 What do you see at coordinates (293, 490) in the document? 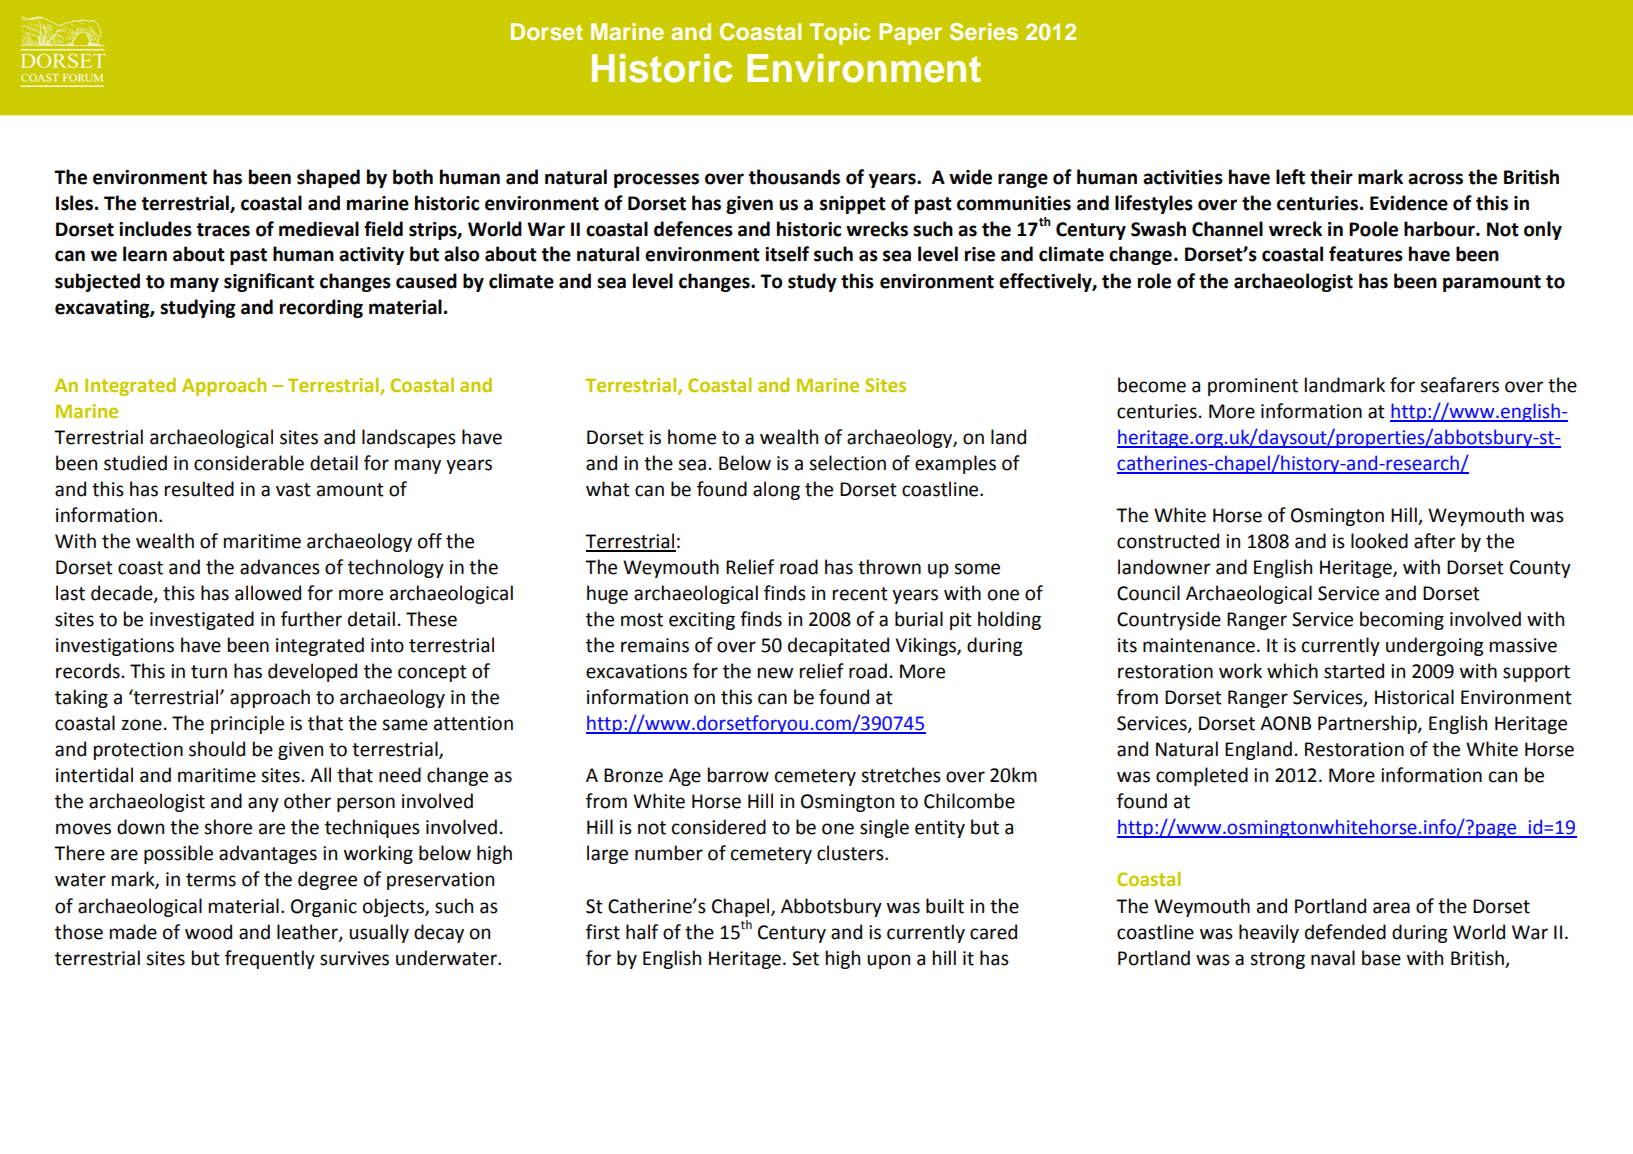
I see `vast` at bounding box center [293, 490].
